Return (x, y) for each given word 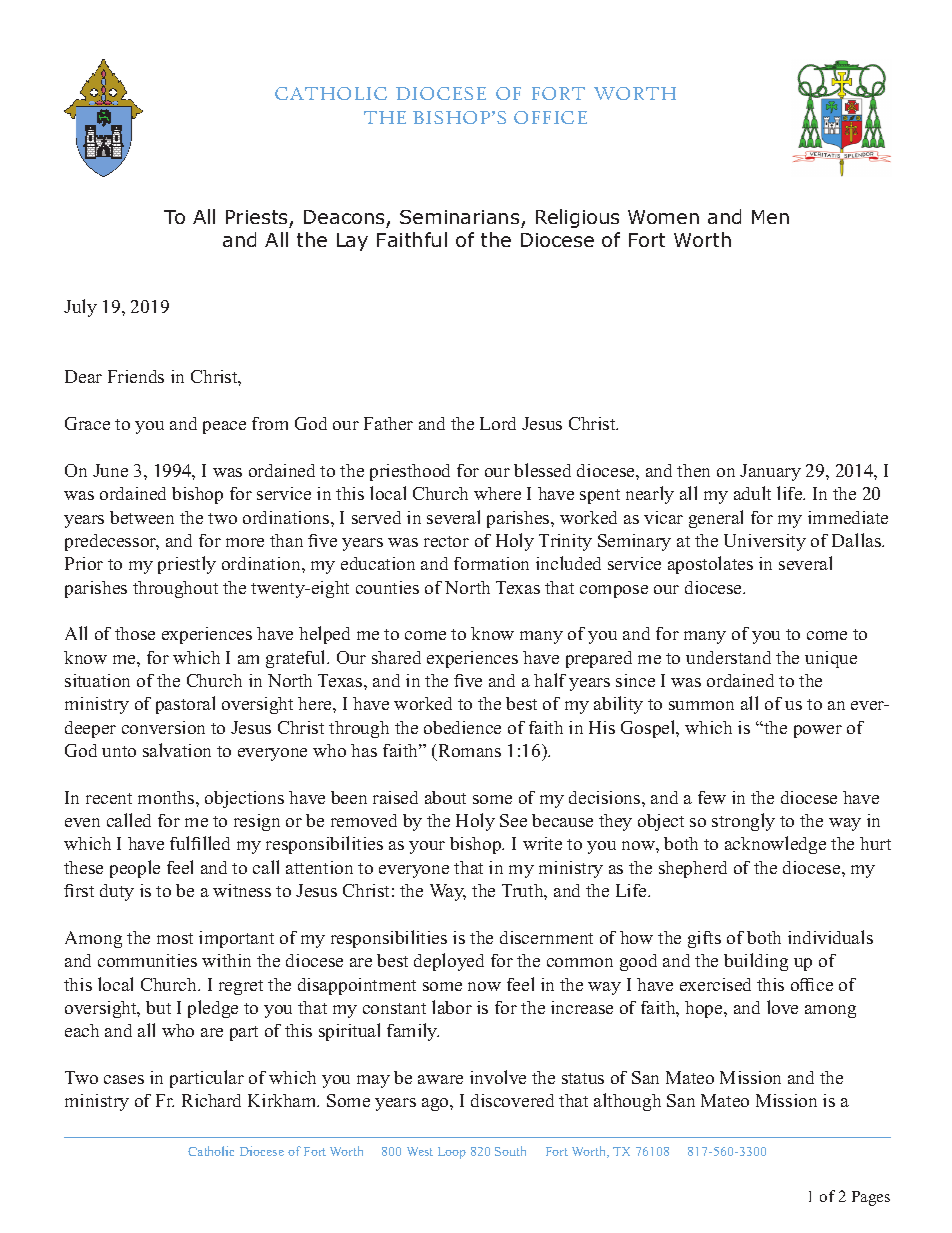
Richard (211, 1100)
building (756, 962)
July (80, 308)
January (770, 472)
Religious (577, 218)
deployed (449, 962)
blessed (542, 470)
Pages (871, 1198)
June (110, 470)
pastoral (185, 705)
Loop (452, 1153)
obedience (462, 727)
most (175, 938)
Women (663, 217)
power (818, 731)
